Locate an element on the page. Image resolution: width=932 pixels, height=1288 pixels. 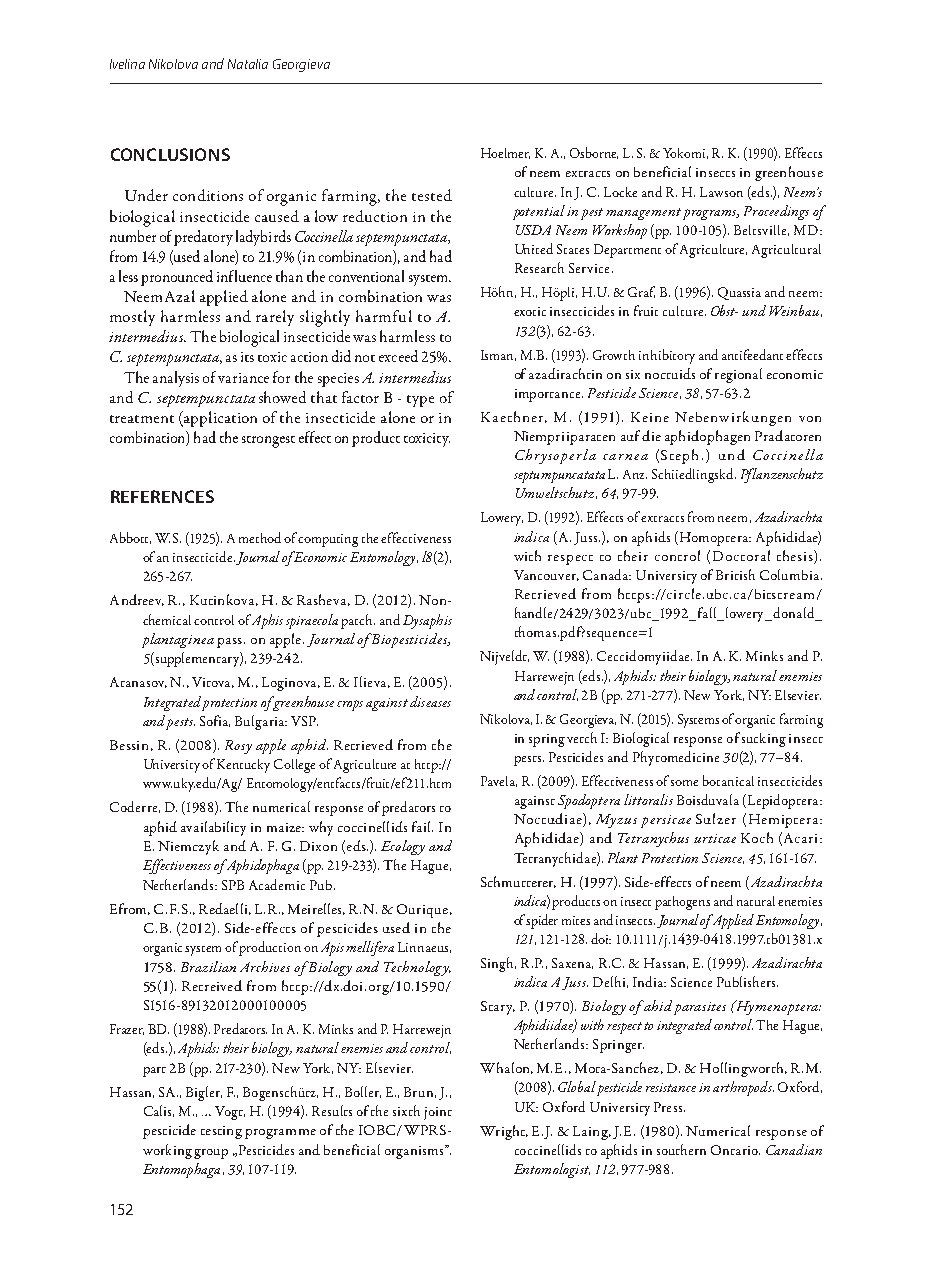
botanical is located at coordinates (728, 780).
